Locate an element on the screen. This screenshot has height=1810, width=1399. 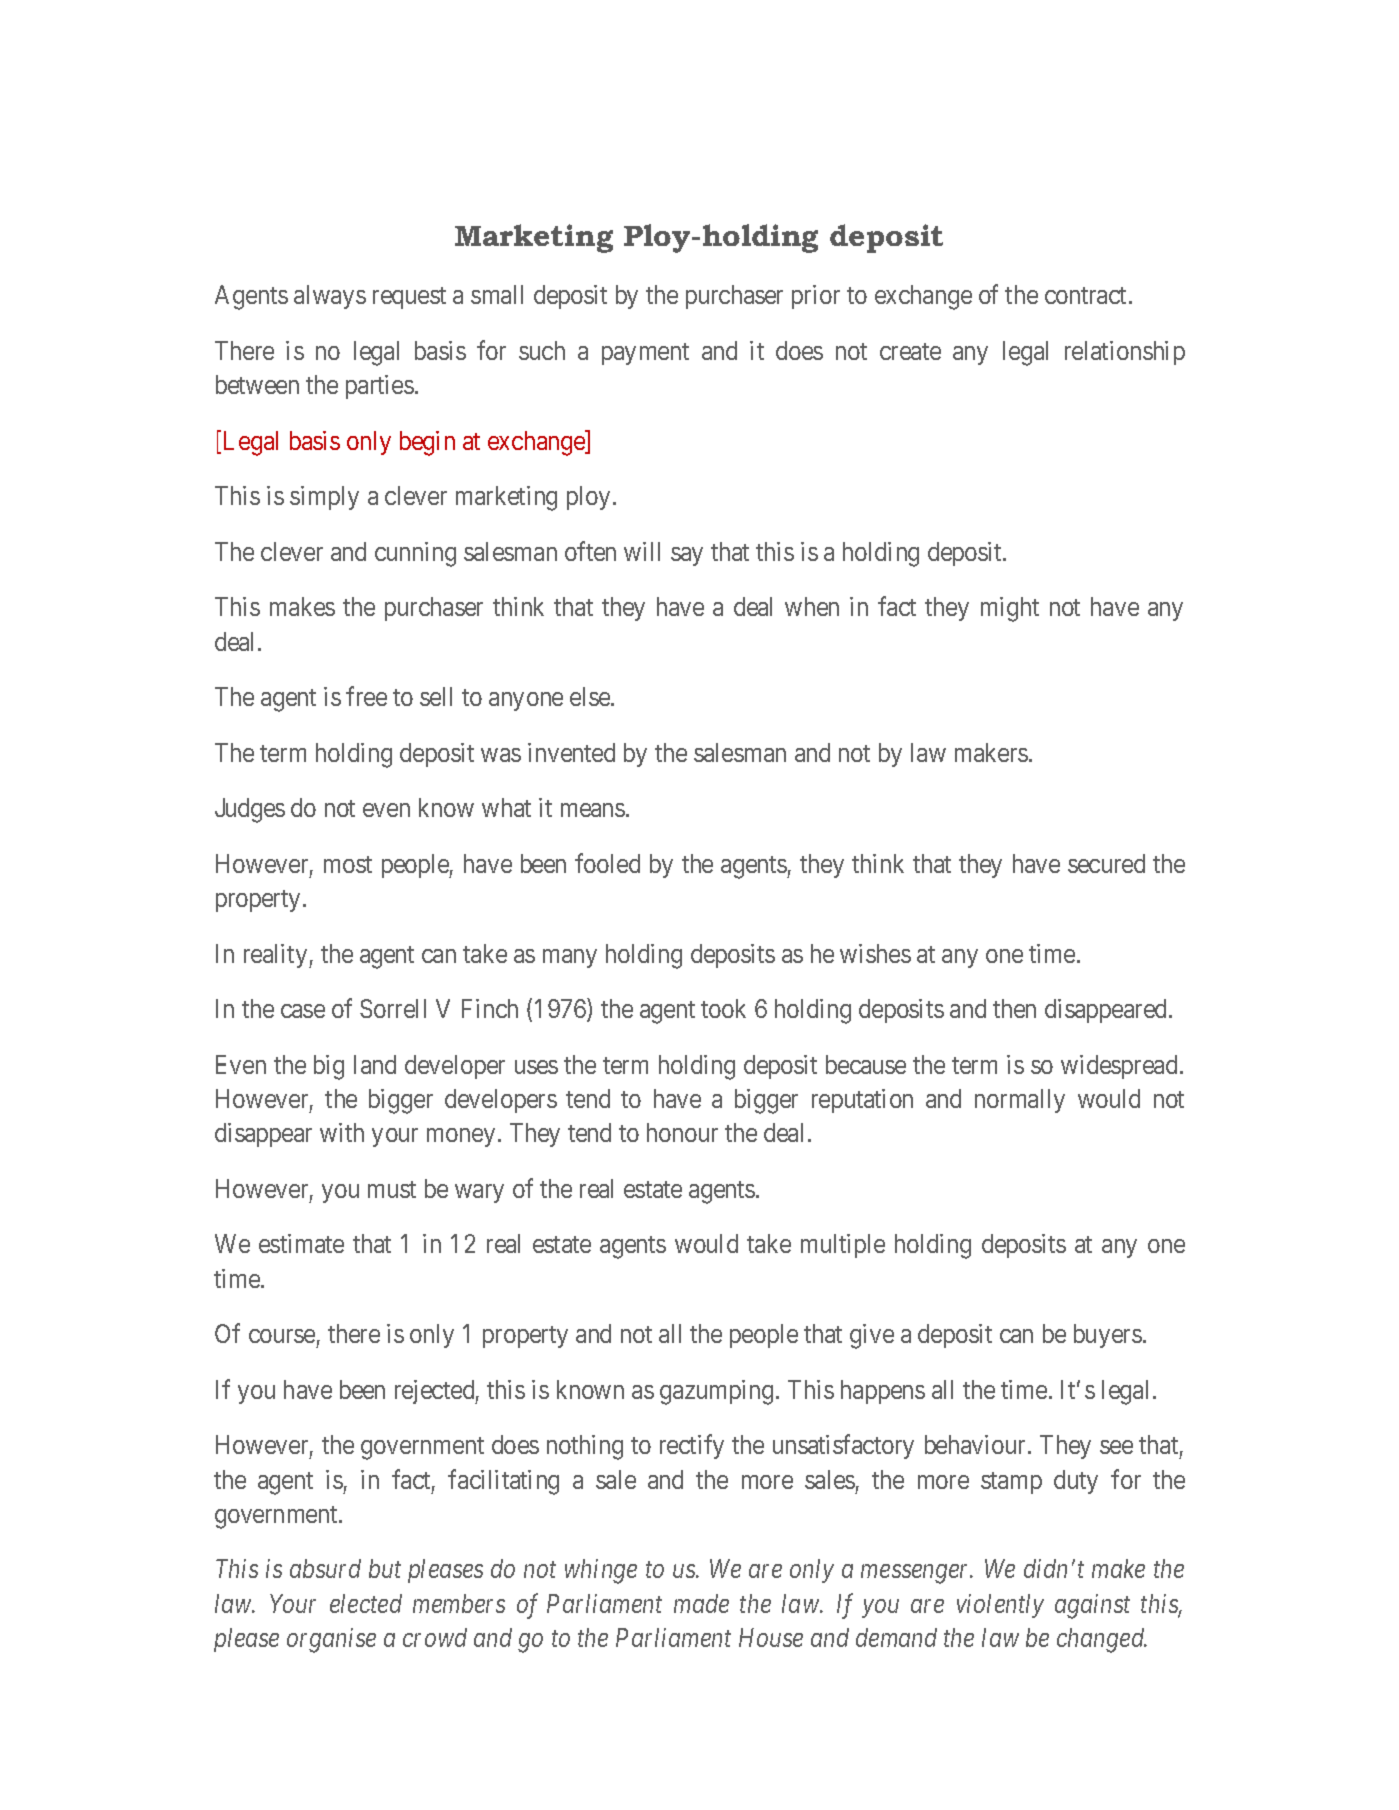
made is located at coordinates (701, 1603).
